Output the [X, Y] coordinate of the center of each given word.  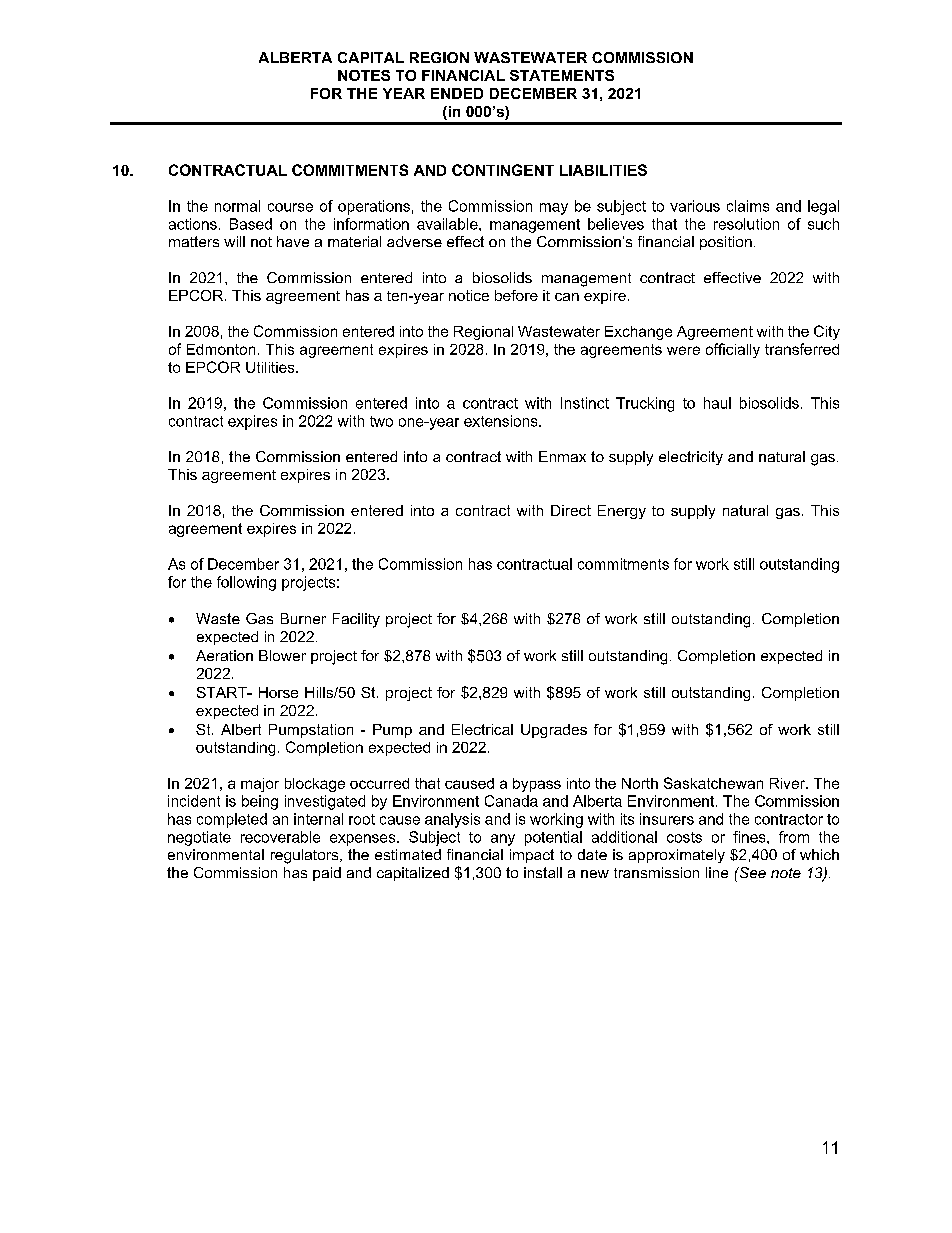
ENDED [457, 93]
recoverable [280, 837]
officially [733, 350]
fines [750, 837]
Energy [622, 512]
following [246, 583]
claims [748, 206]
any [503, 840]
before [516, 295]
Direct [571, 510]
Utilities [271, 367]
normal [237, 206]
